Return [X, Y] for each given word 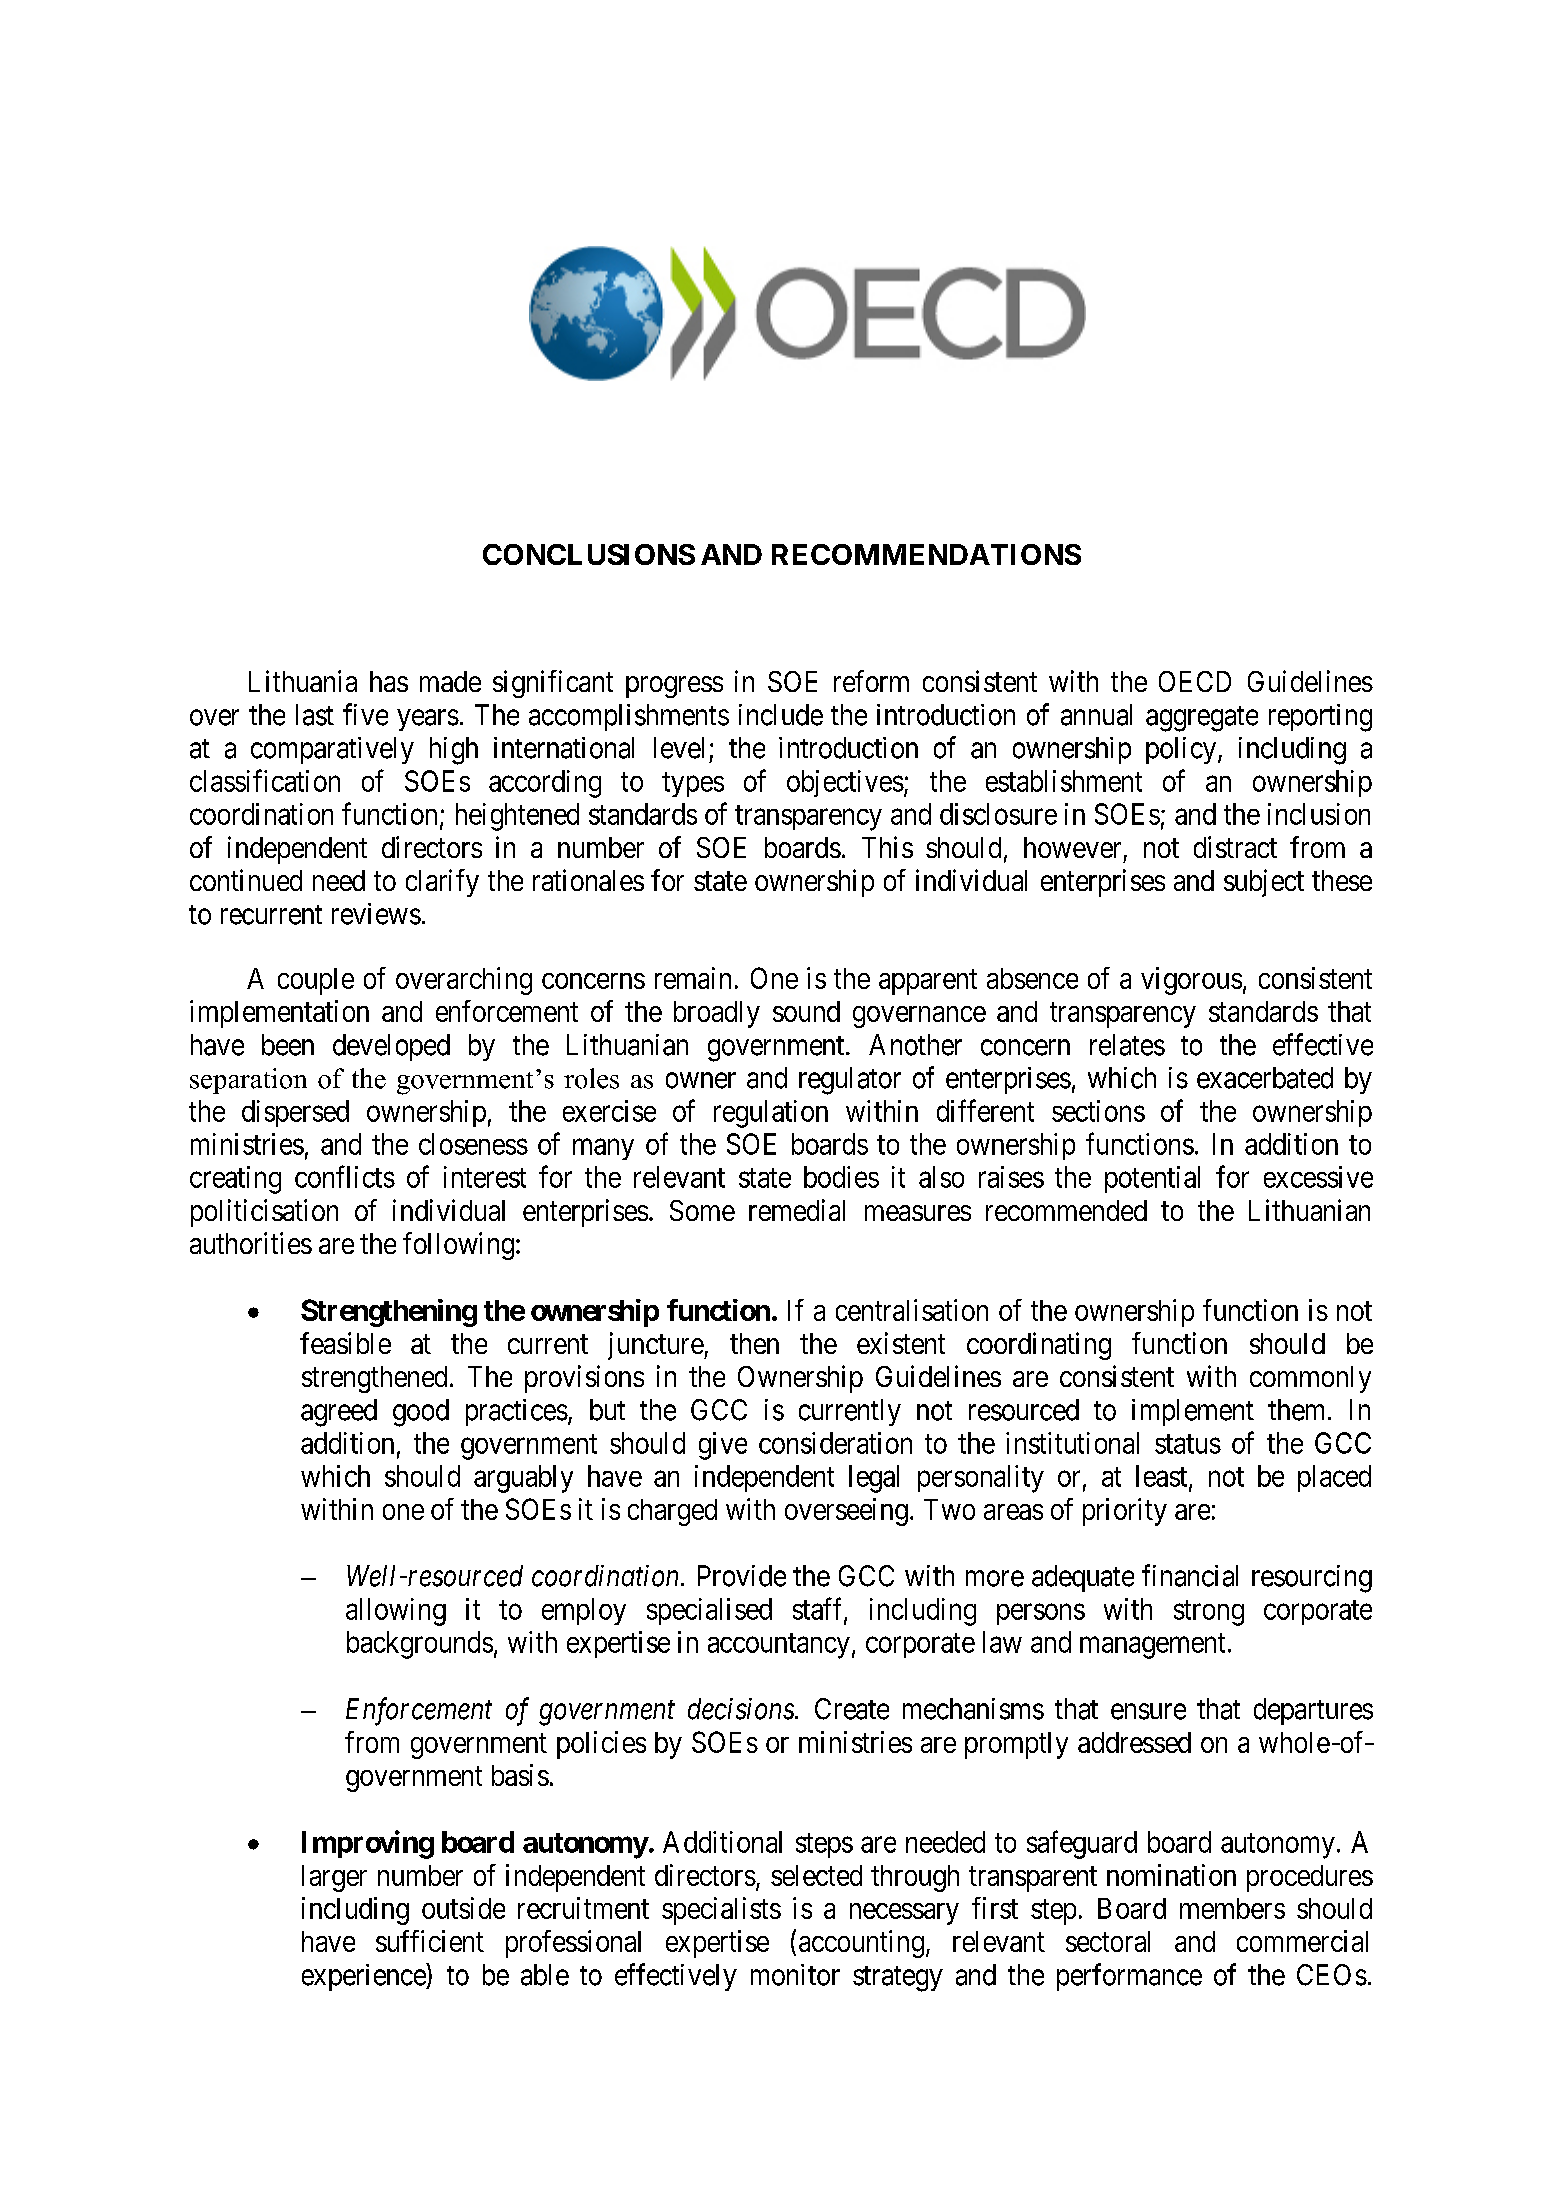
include [781, 715]
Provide [742, 1576]
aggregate [1202, 719]
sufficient [430, 1941]
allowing [396, 1612]
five [365, 714]
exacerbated [1265, 1078]
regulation [771, 1114]
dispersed [295, 1113]
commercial [1302, 1941]
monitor [795, 1975]
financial [1190, 1575]
